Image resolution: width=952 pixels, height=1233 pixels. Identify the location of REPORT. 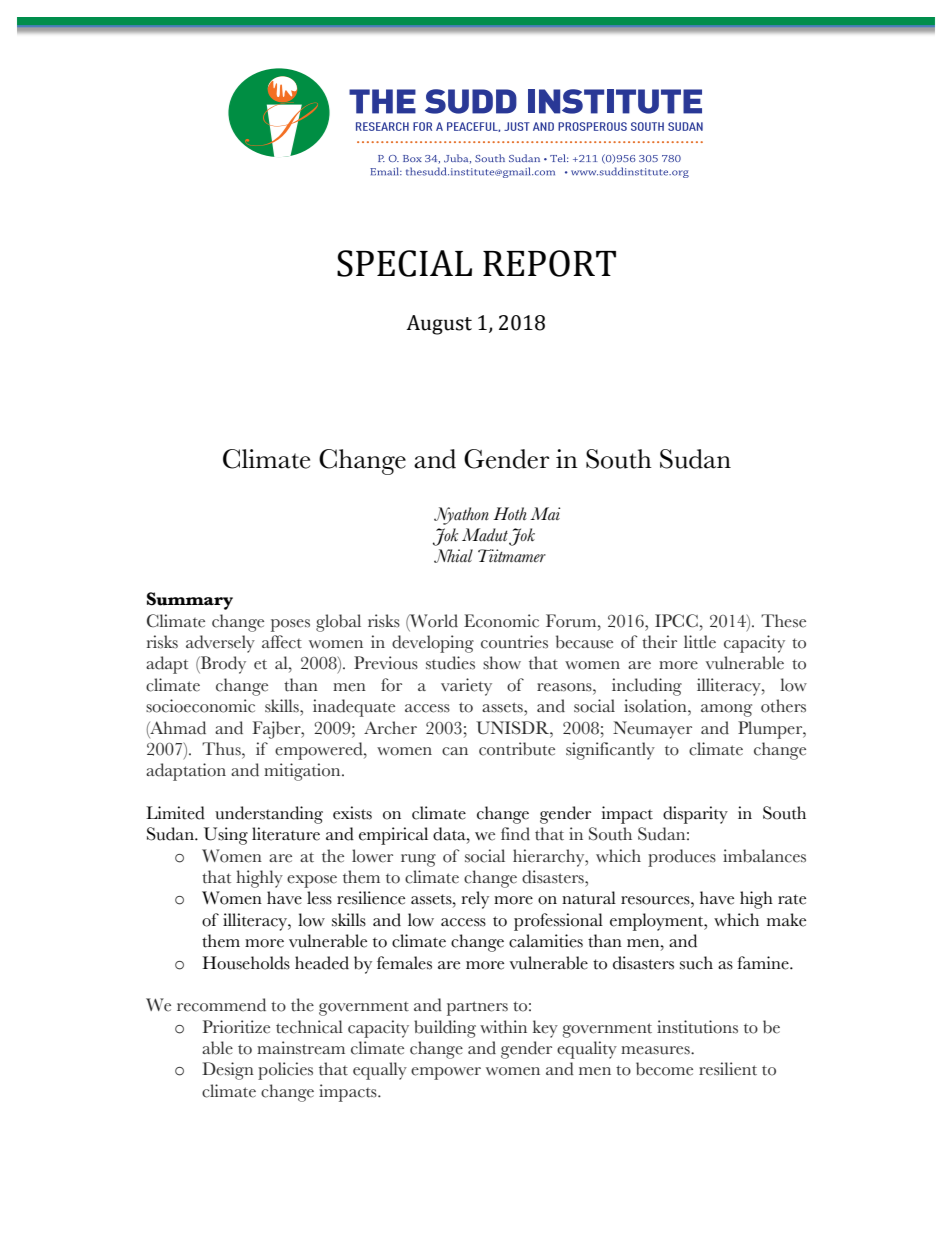
(549, 263).
